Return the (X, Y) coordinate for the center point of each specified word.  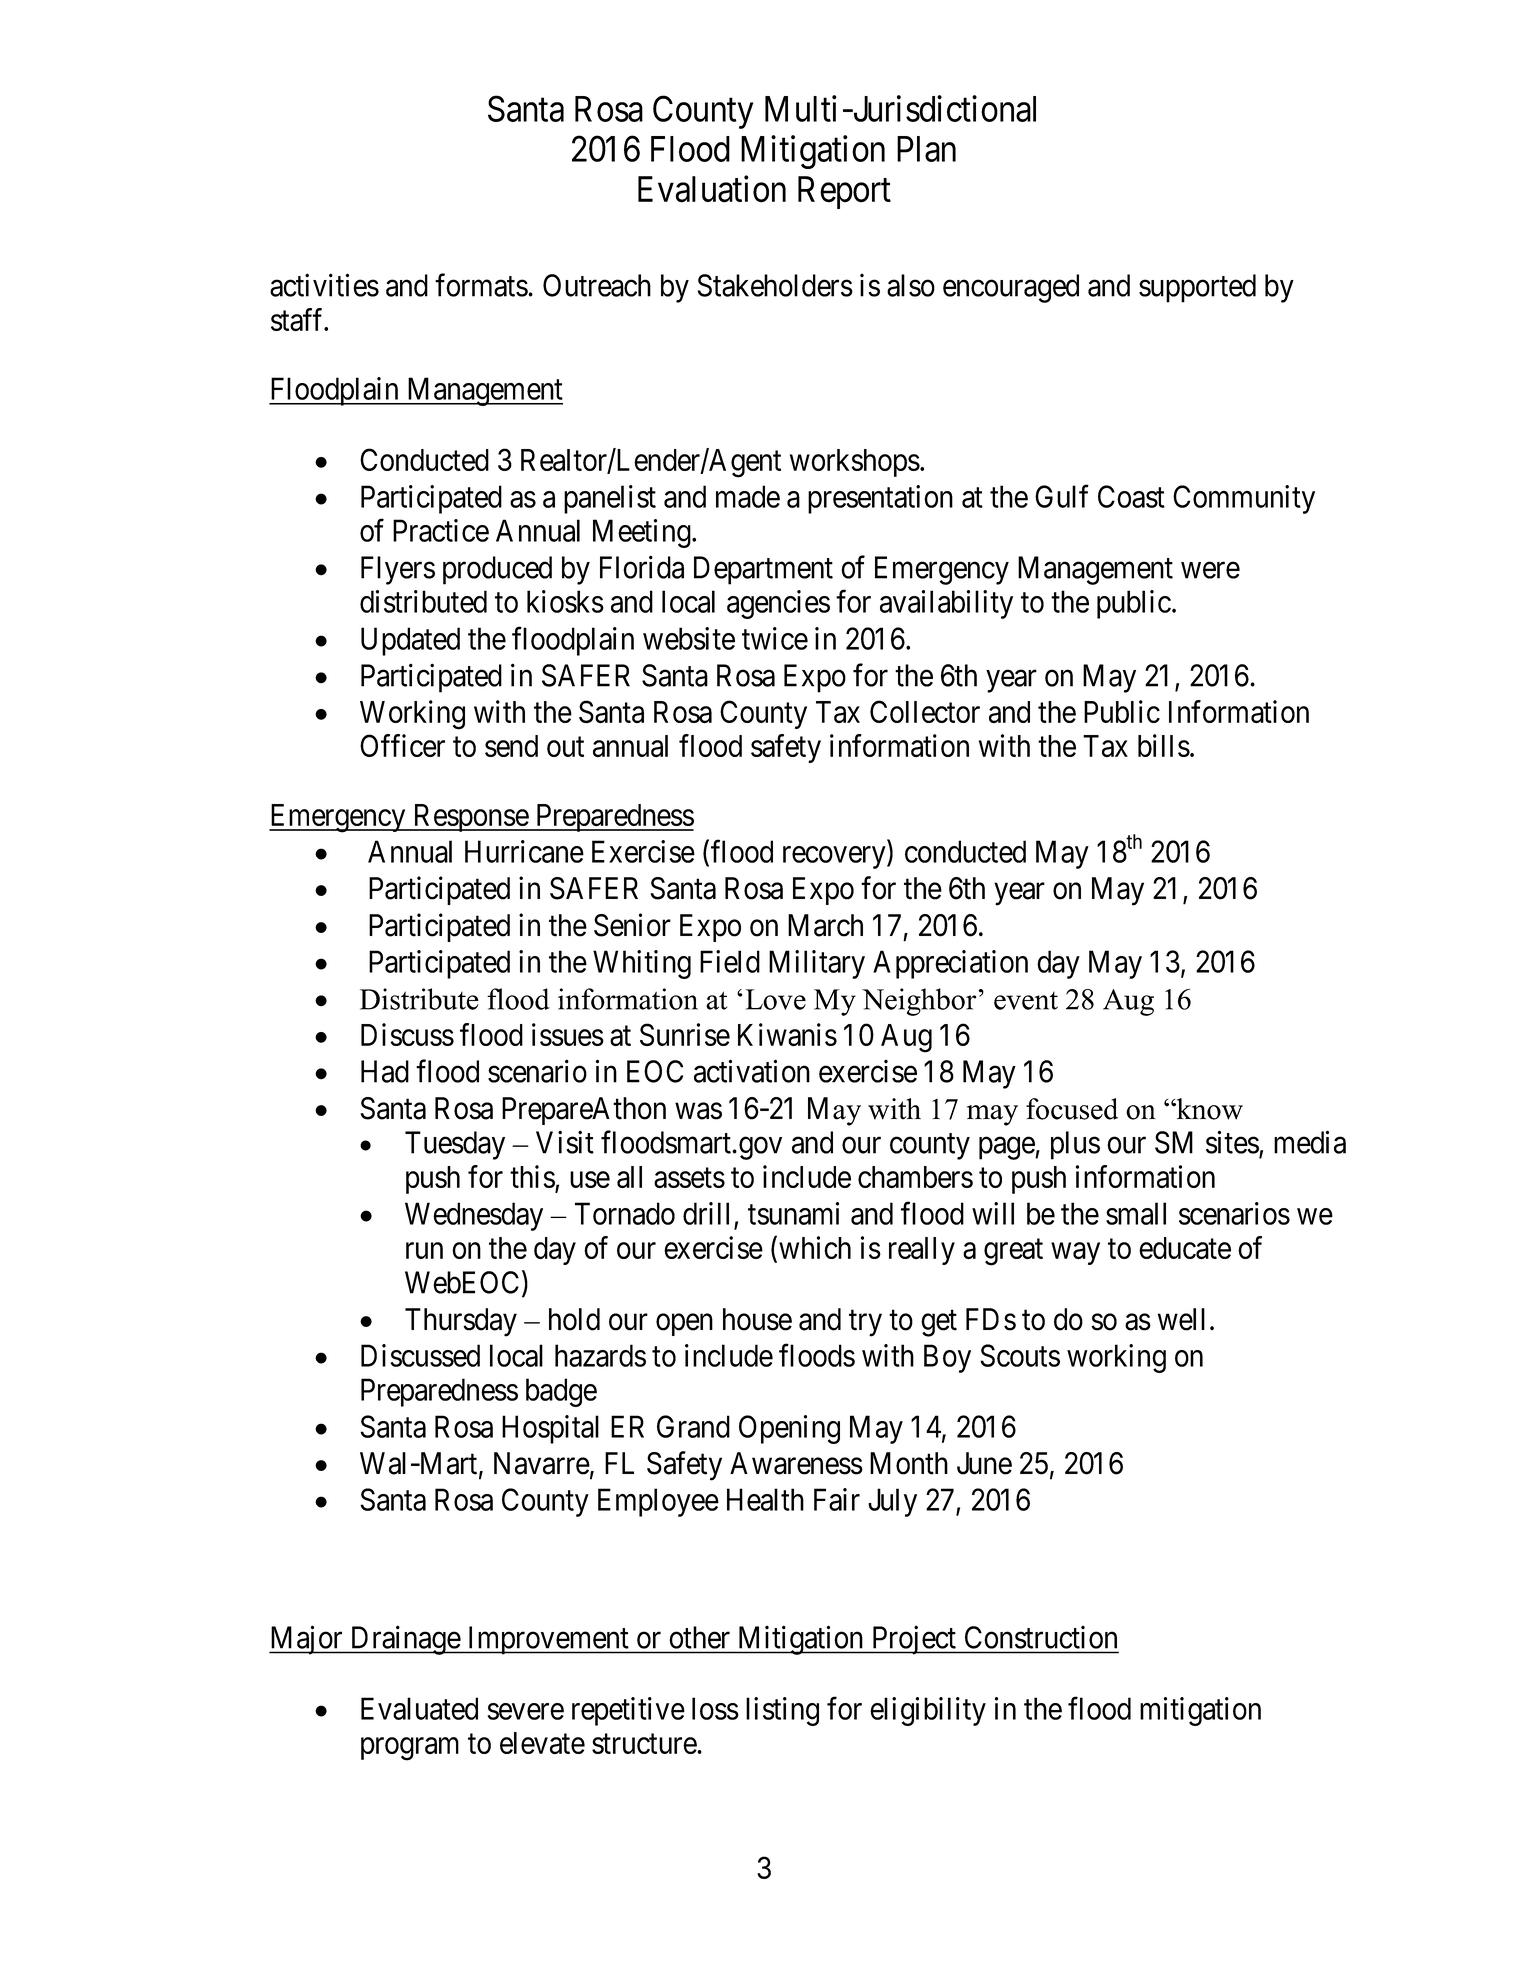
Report (844, 192)
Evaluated (419, 1708)
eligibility (928, 1711)
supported (1197, 288)
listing (782, 1711)
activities (324, 285)
